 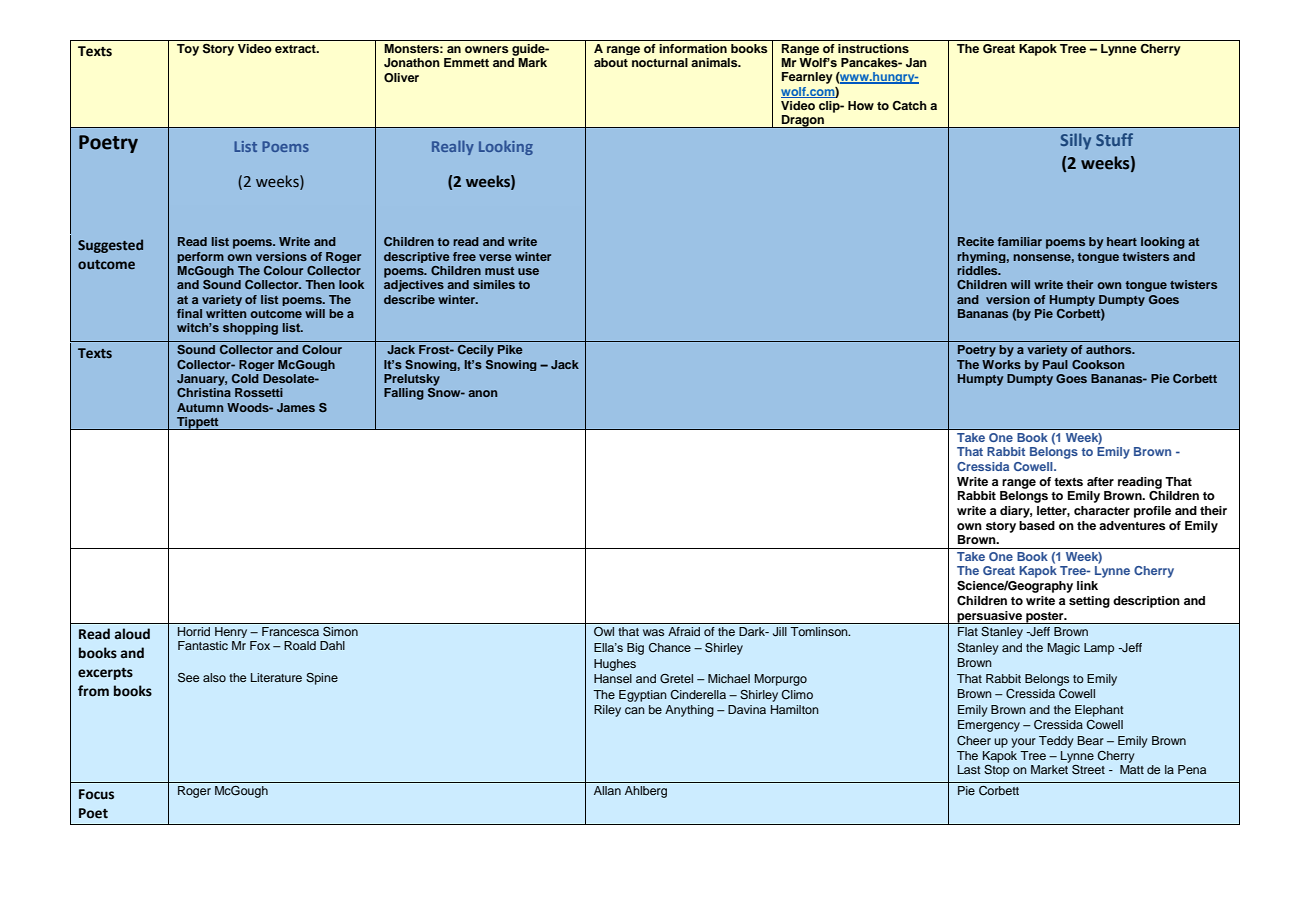 I want to click on familiar, so click(x=1019, y=241).
